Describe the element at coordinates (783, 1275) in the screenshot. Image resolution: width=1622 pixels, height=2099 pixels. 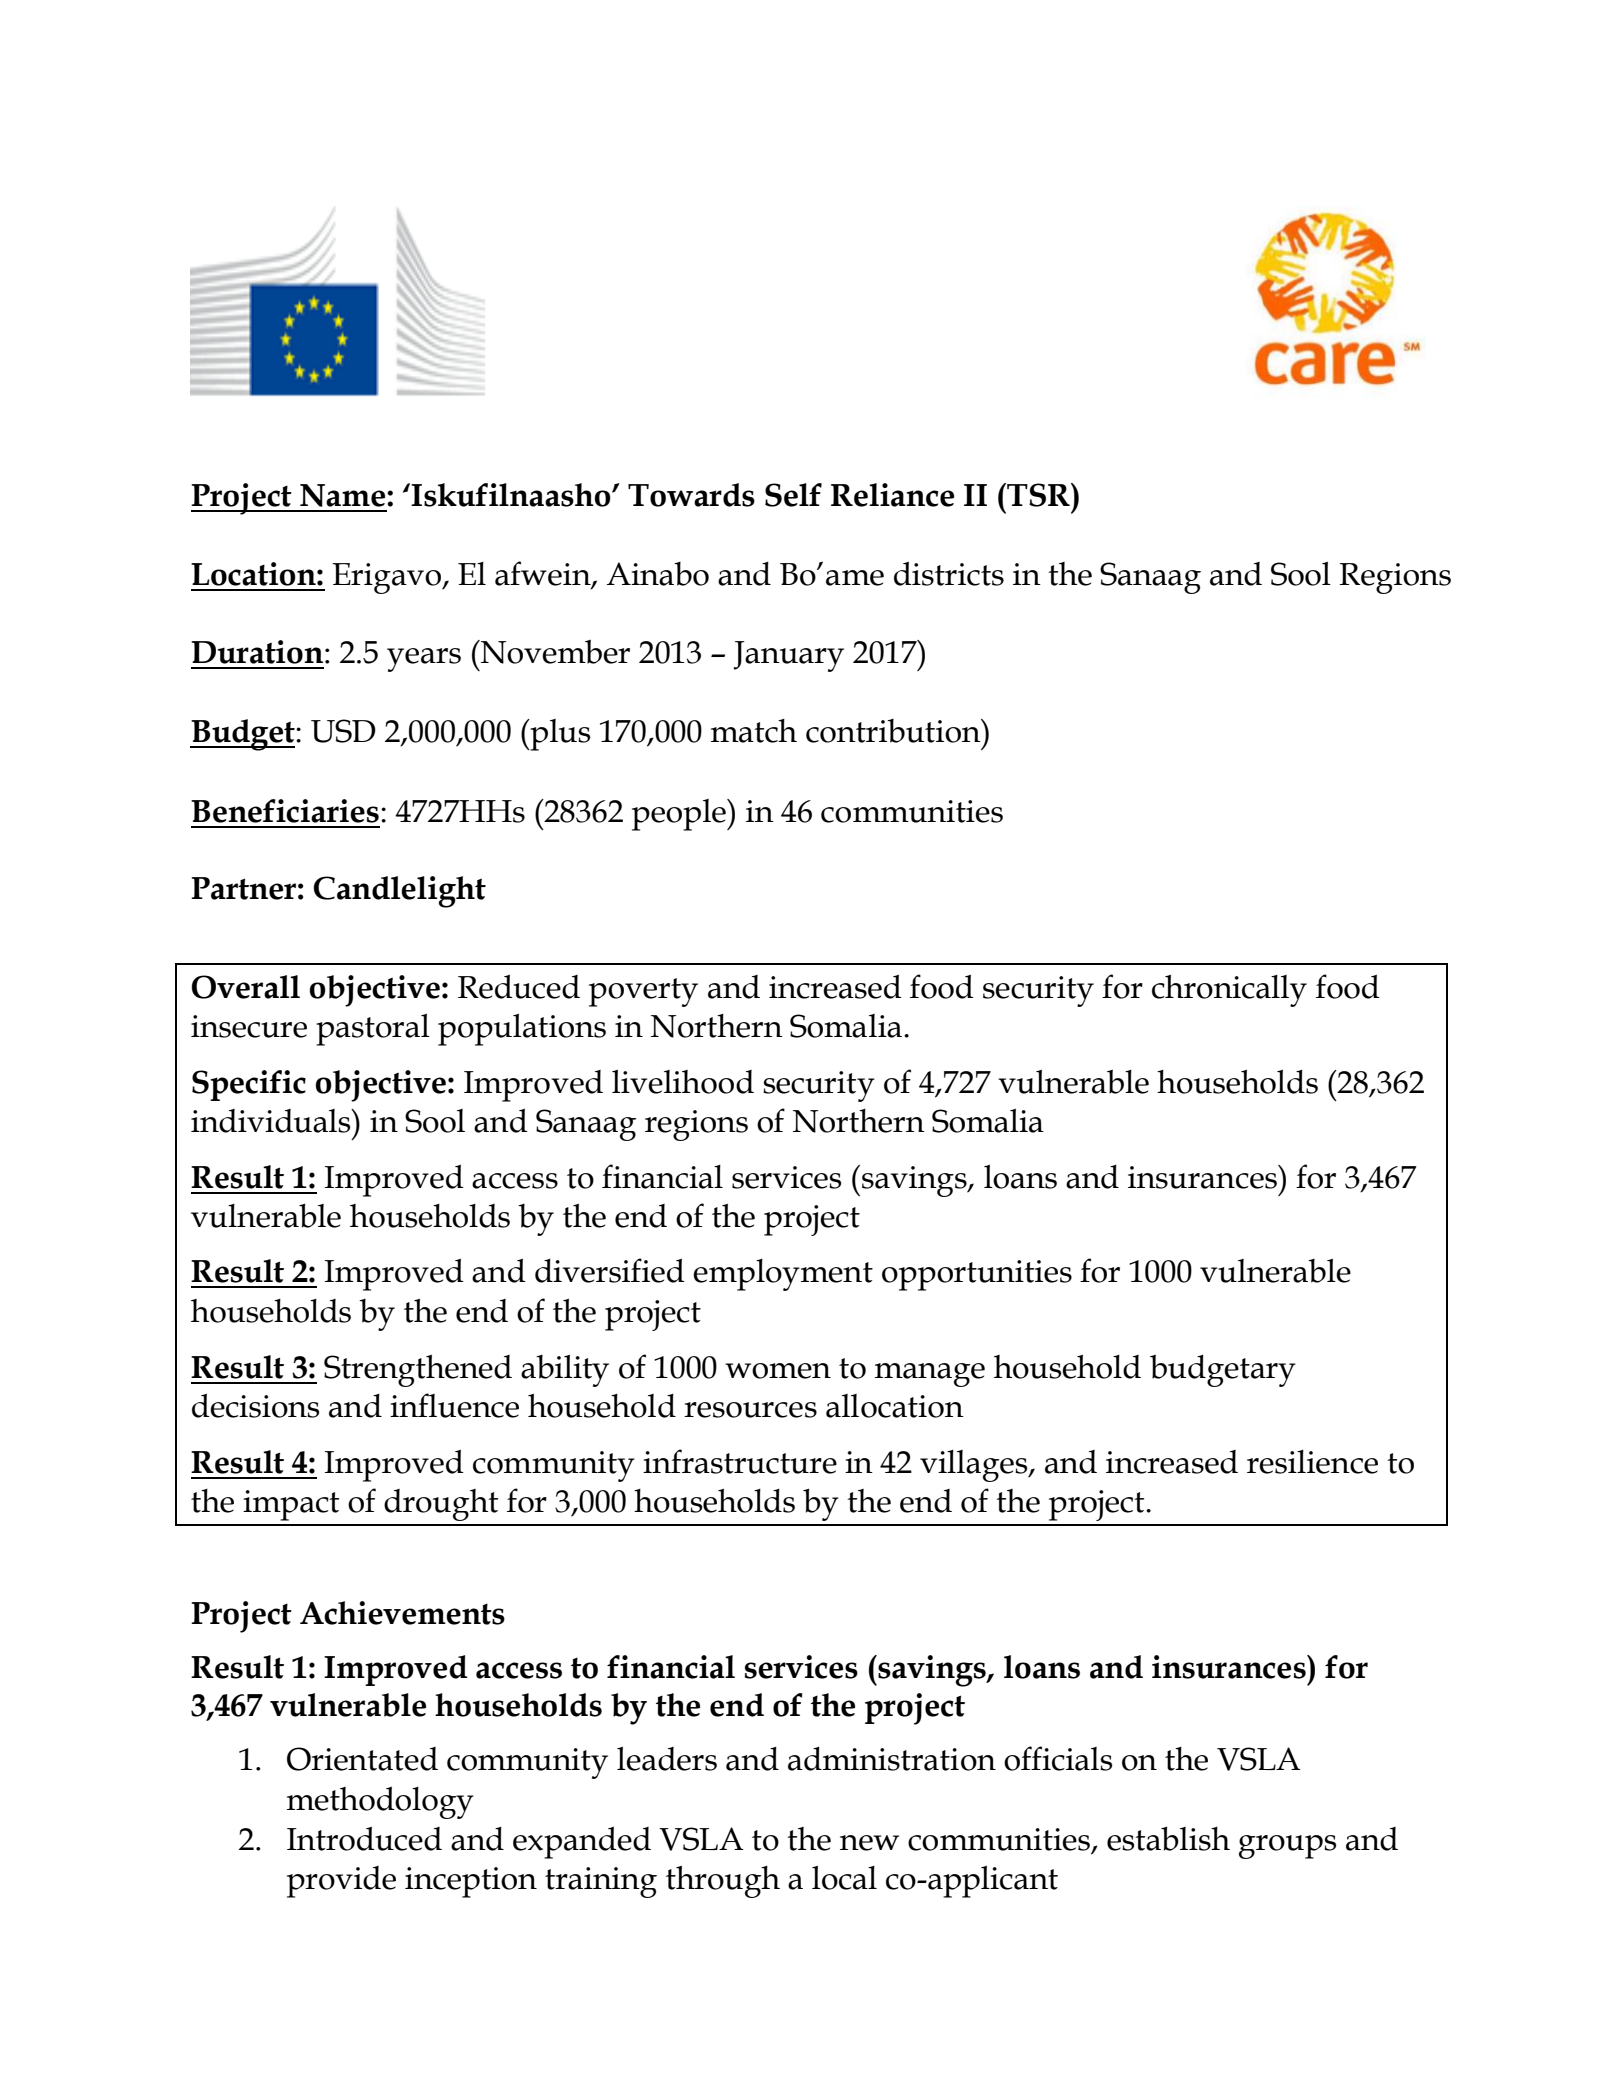
I see `employment` at that location.
